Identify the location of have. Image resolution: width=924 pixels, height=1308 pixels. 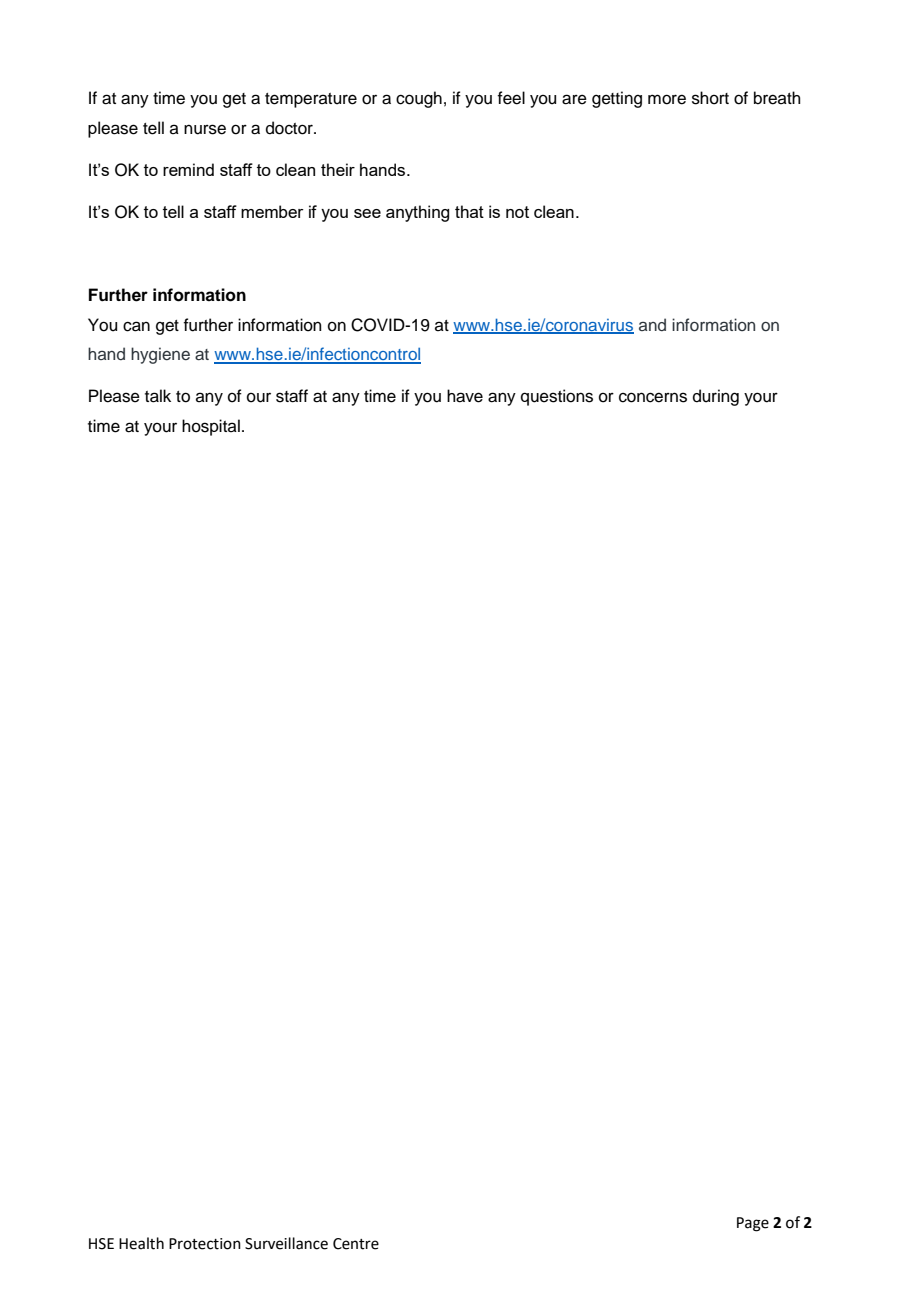
(465, 396).
